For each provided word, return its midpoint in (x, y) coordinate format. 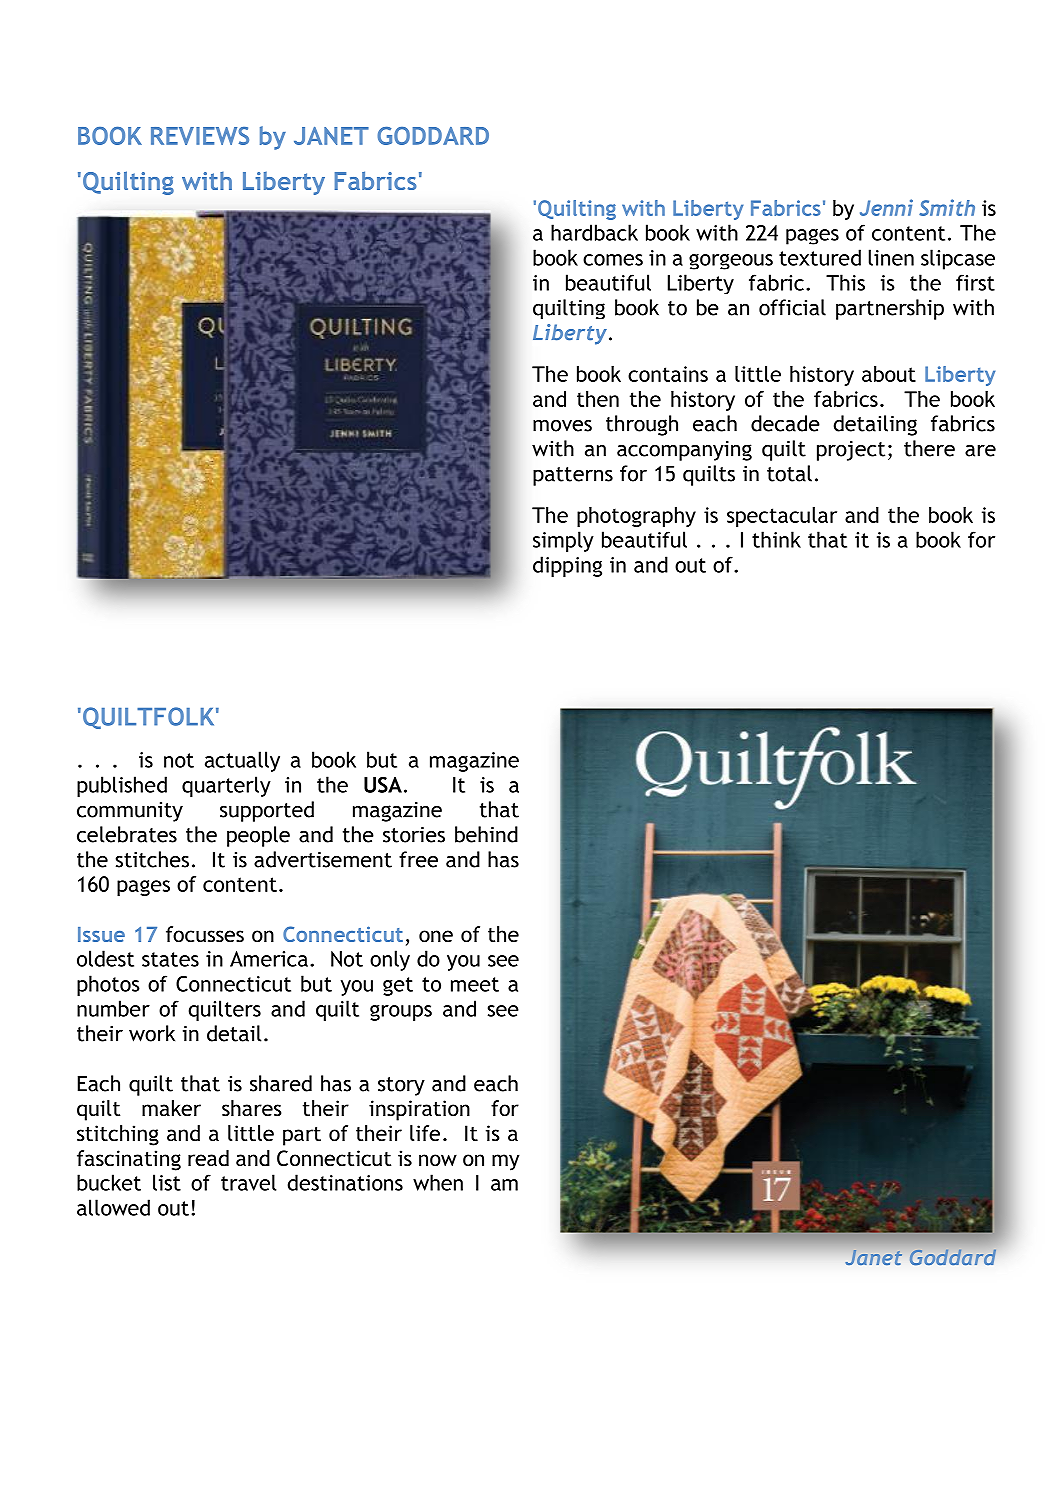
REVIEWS (200, 136)
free (418, 859)
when (438, 1182)
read (208, 1158)
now (438, 1160)
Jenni (886, 207)
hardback (594, 232)
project (851, 451)
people (258, 836)
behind (486, 834)
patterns (573, 476)
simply (563, 541)
